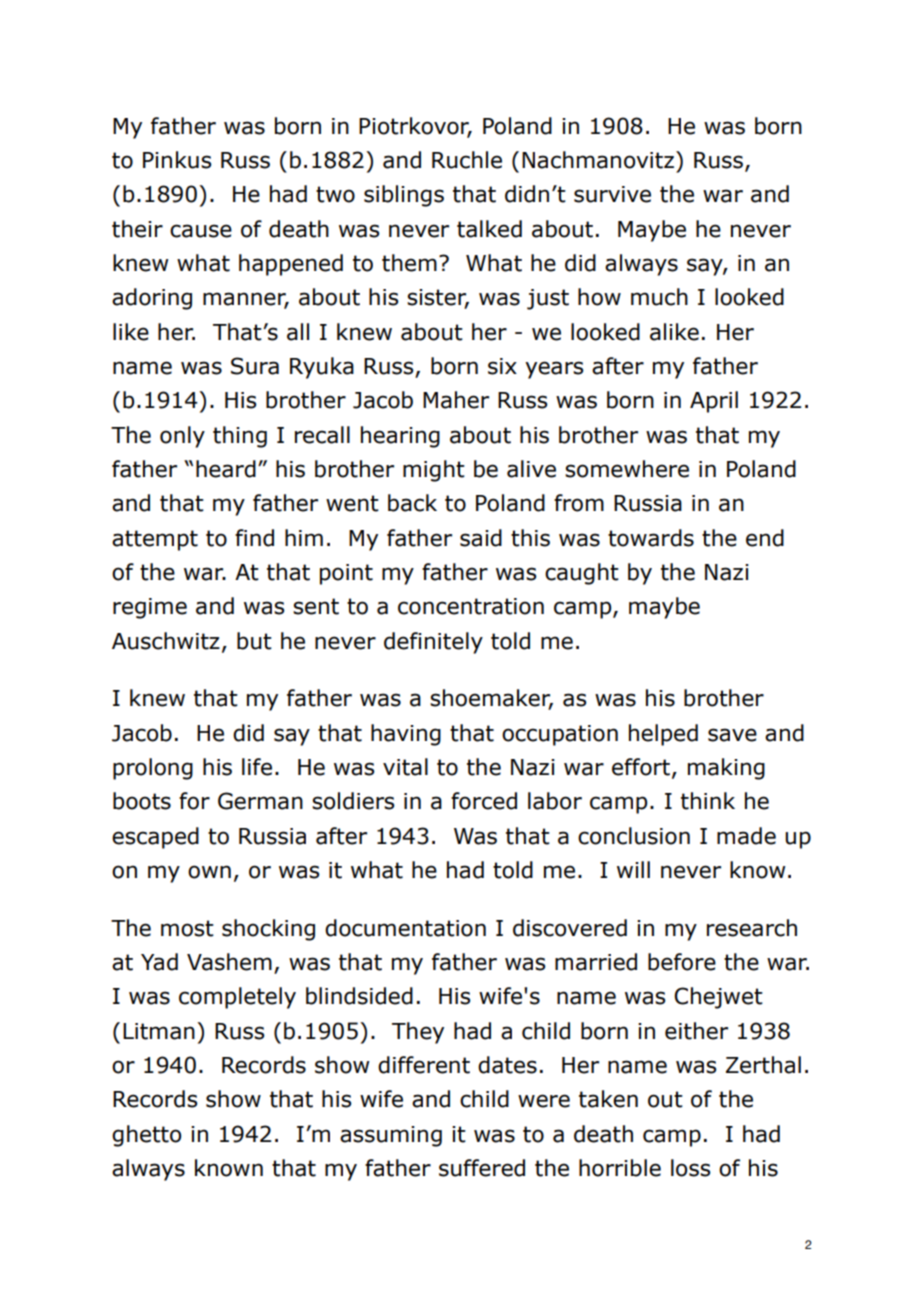 Image resolution: width=924 pixels, height=1308 pixels. Describe the element at coordinates (489, 229) in the screenshot. I see `talked` at that location.
